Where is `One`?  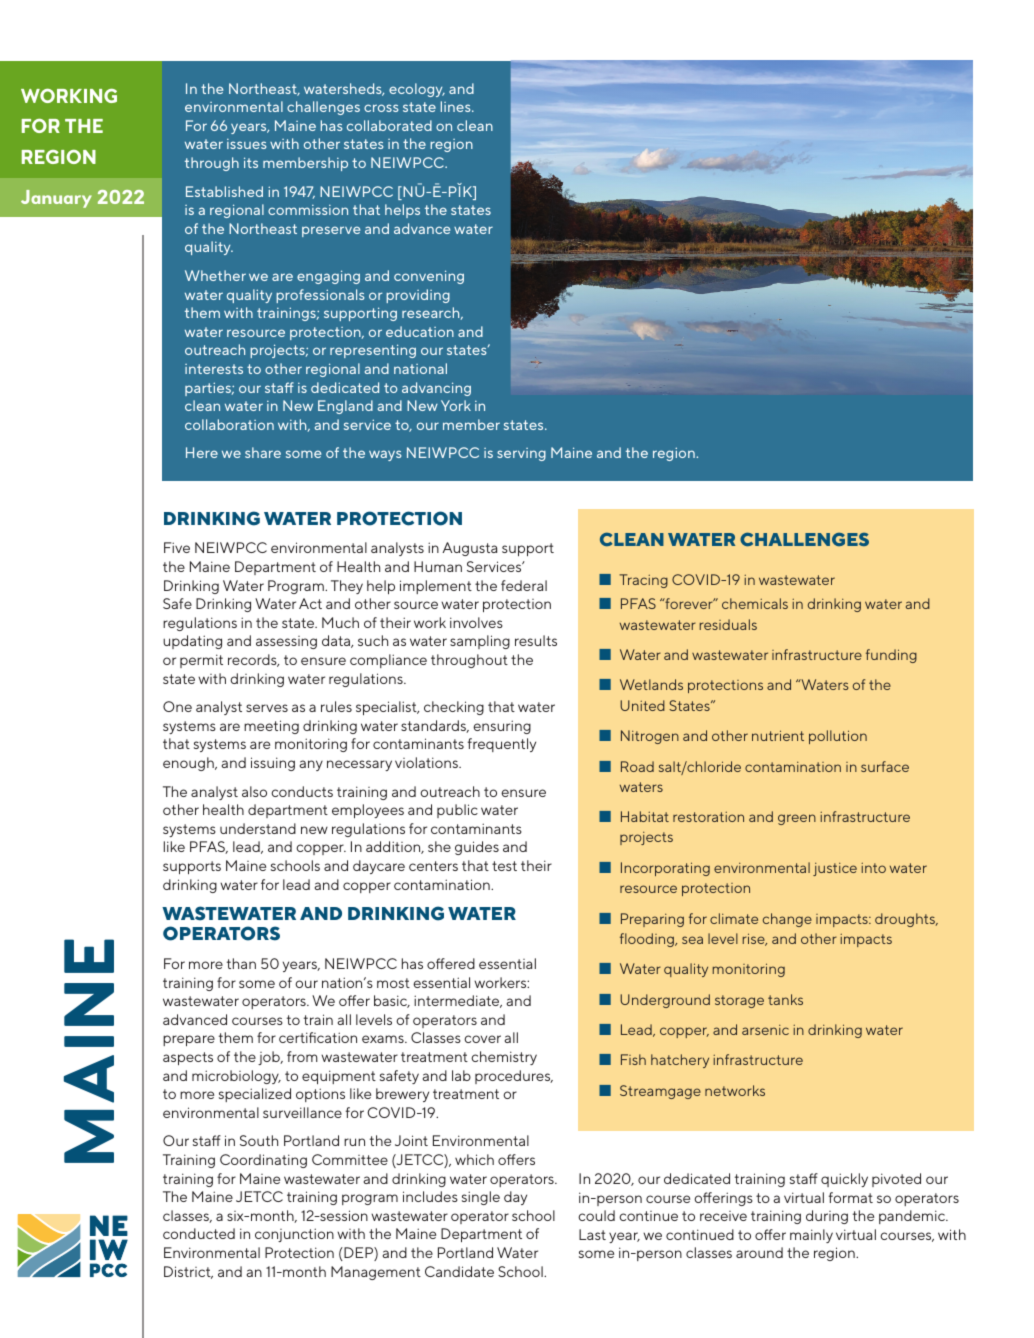
One is located at coordinates (177, 706).
